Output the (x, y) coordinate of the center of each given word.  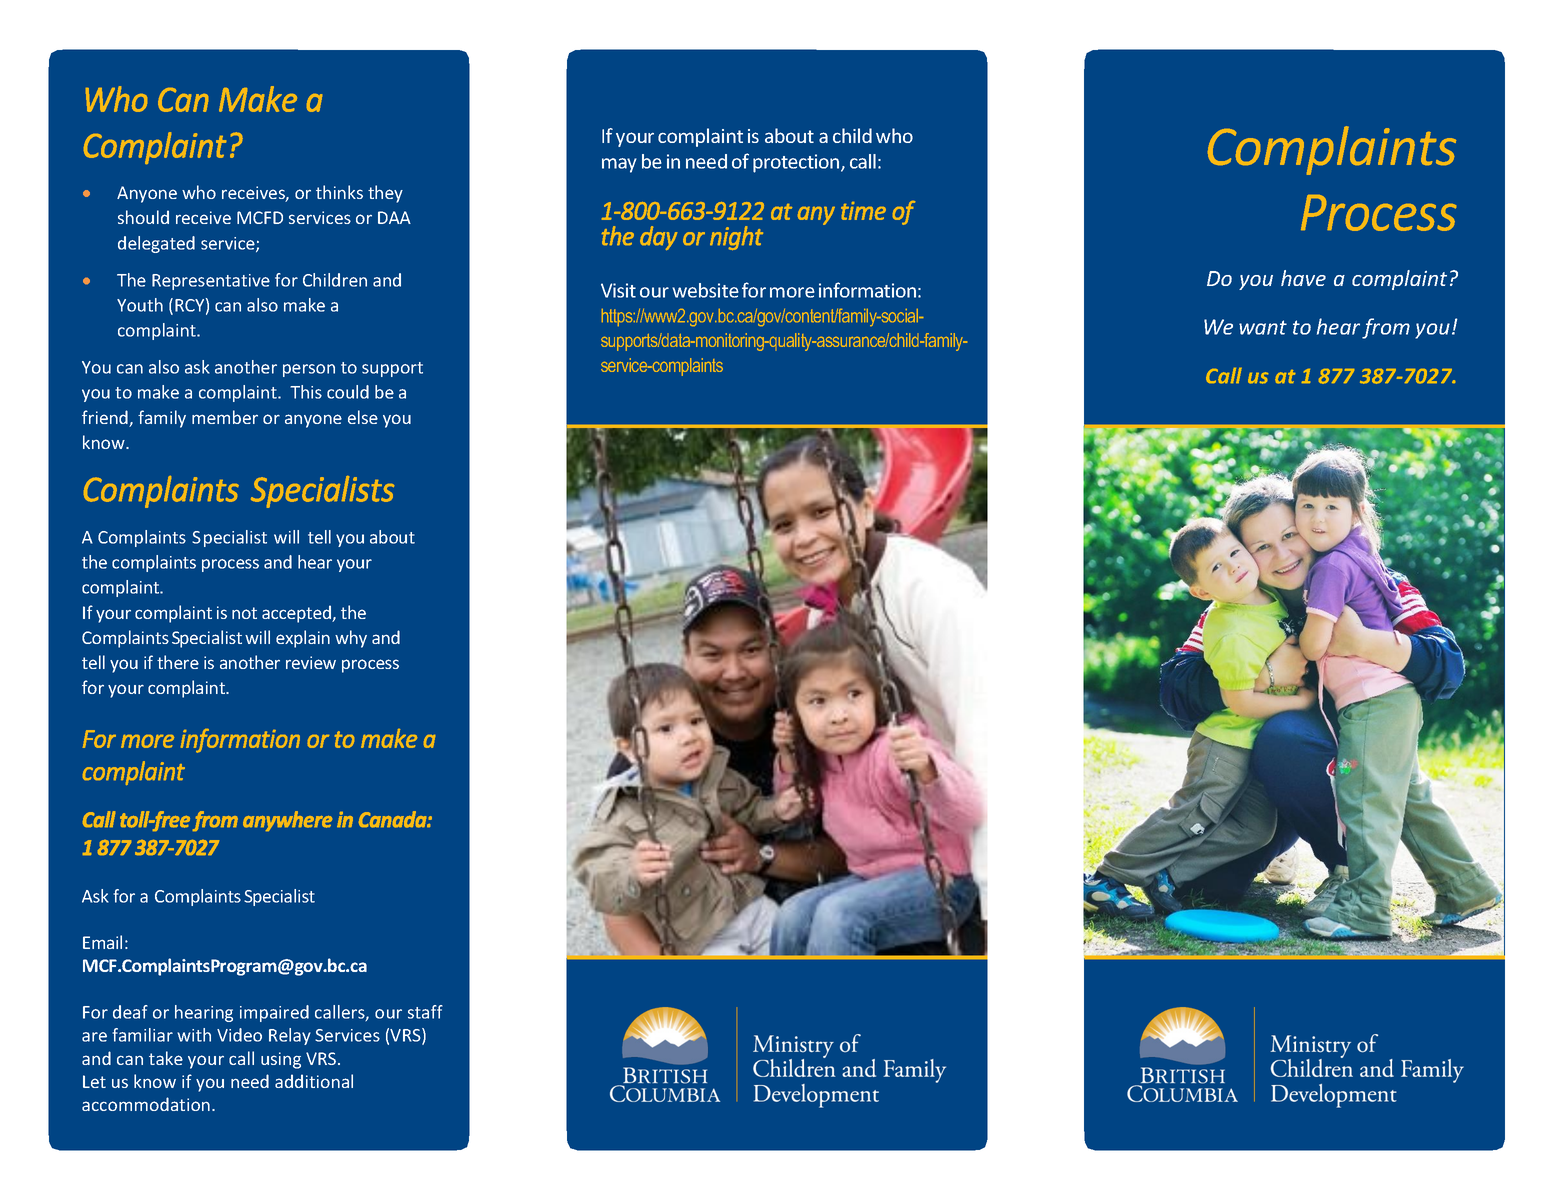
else (363, 417)
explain (303, 639)
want (1263, 327)
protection (797, 163)
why (351, 639)
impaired (274, 1013)
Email (102, 942)
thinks (339, 192)
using (281, 1060)
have (1303, 278)
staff (425, 1012)
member (225, 417)
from (1386, 328)
